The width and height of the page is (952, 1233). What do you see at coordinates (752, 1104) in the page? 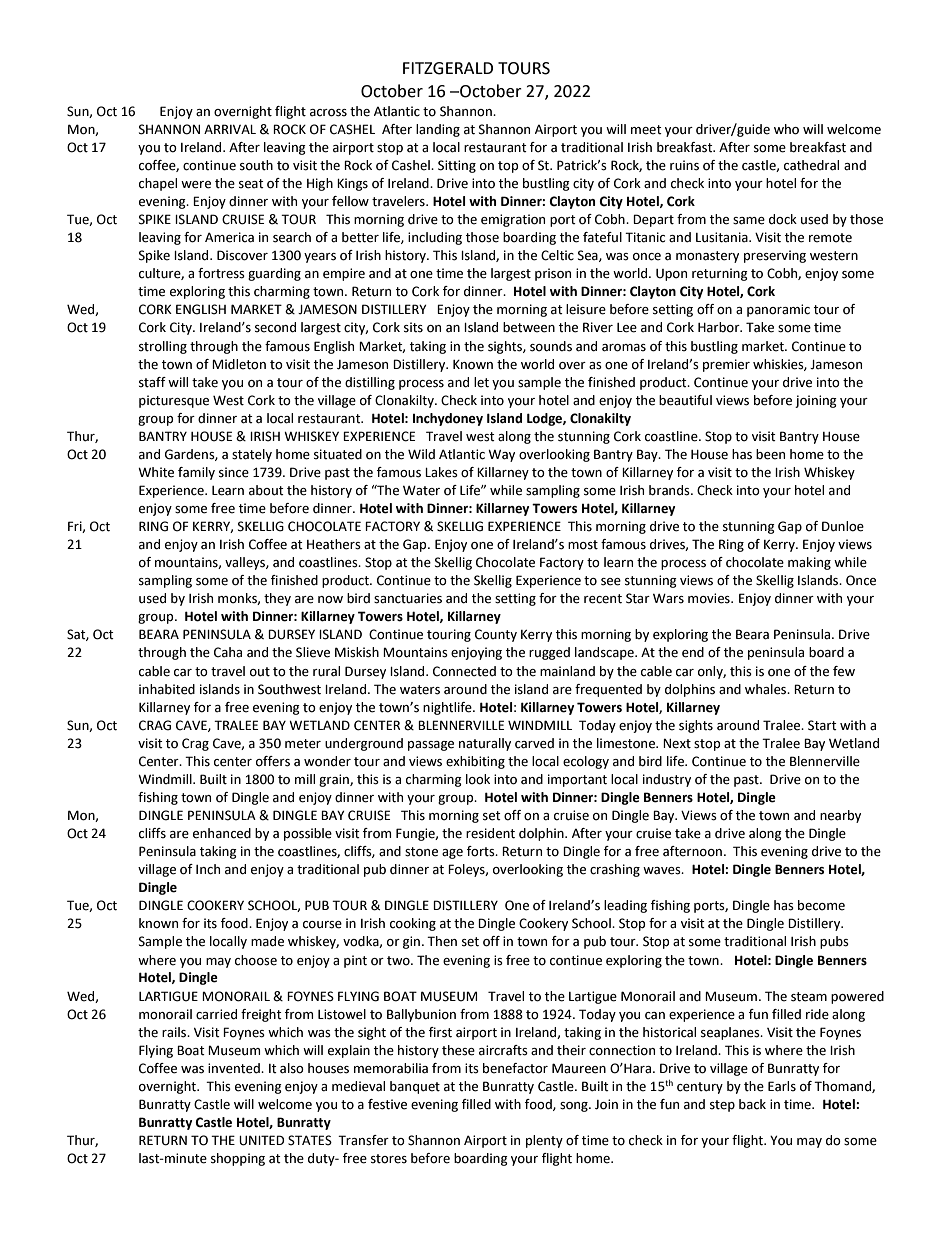
I see `back` at bounding box center [752, 1104].
